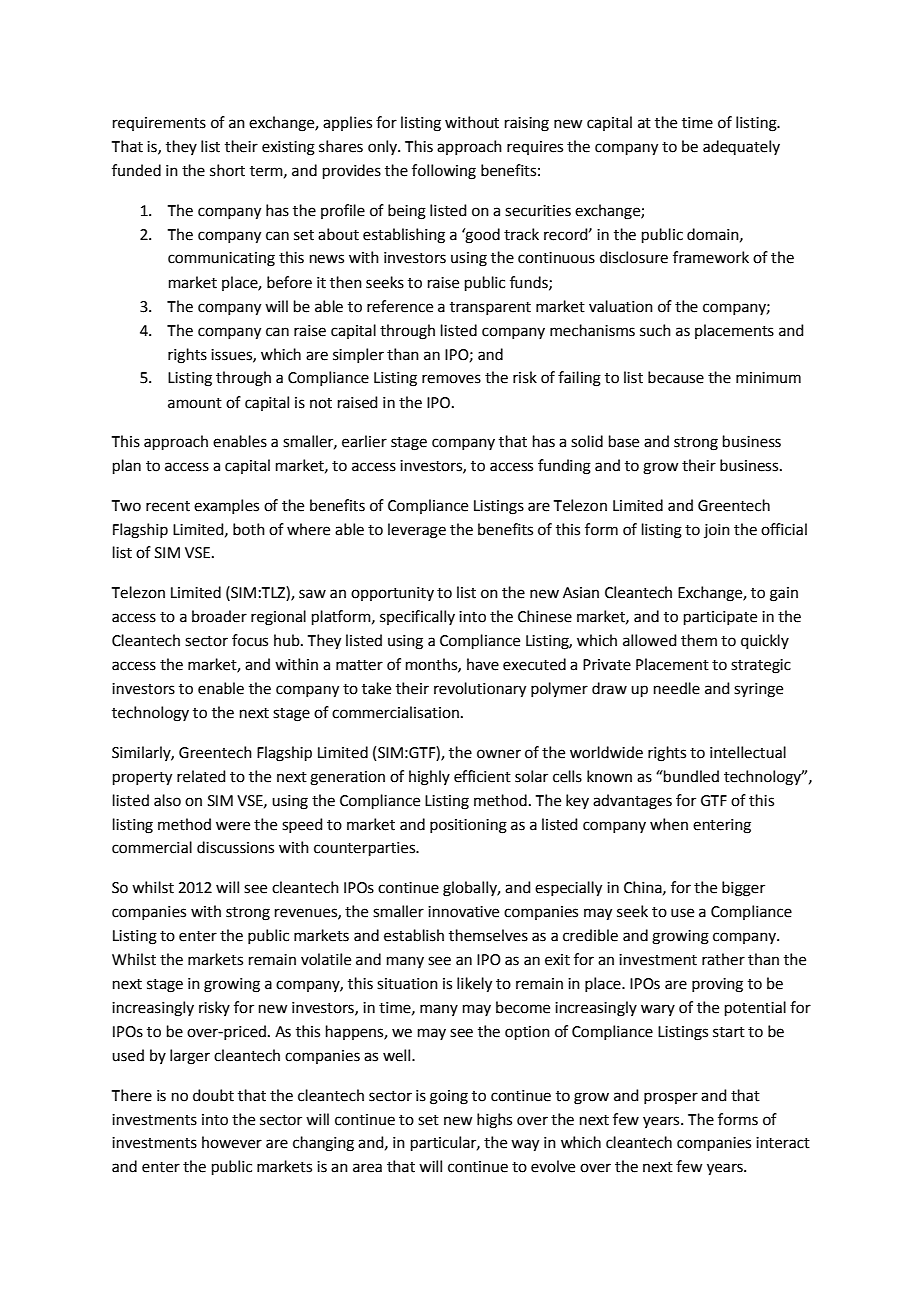 The image size is (924, 1308). I want to click on following, so click(444, 172).
